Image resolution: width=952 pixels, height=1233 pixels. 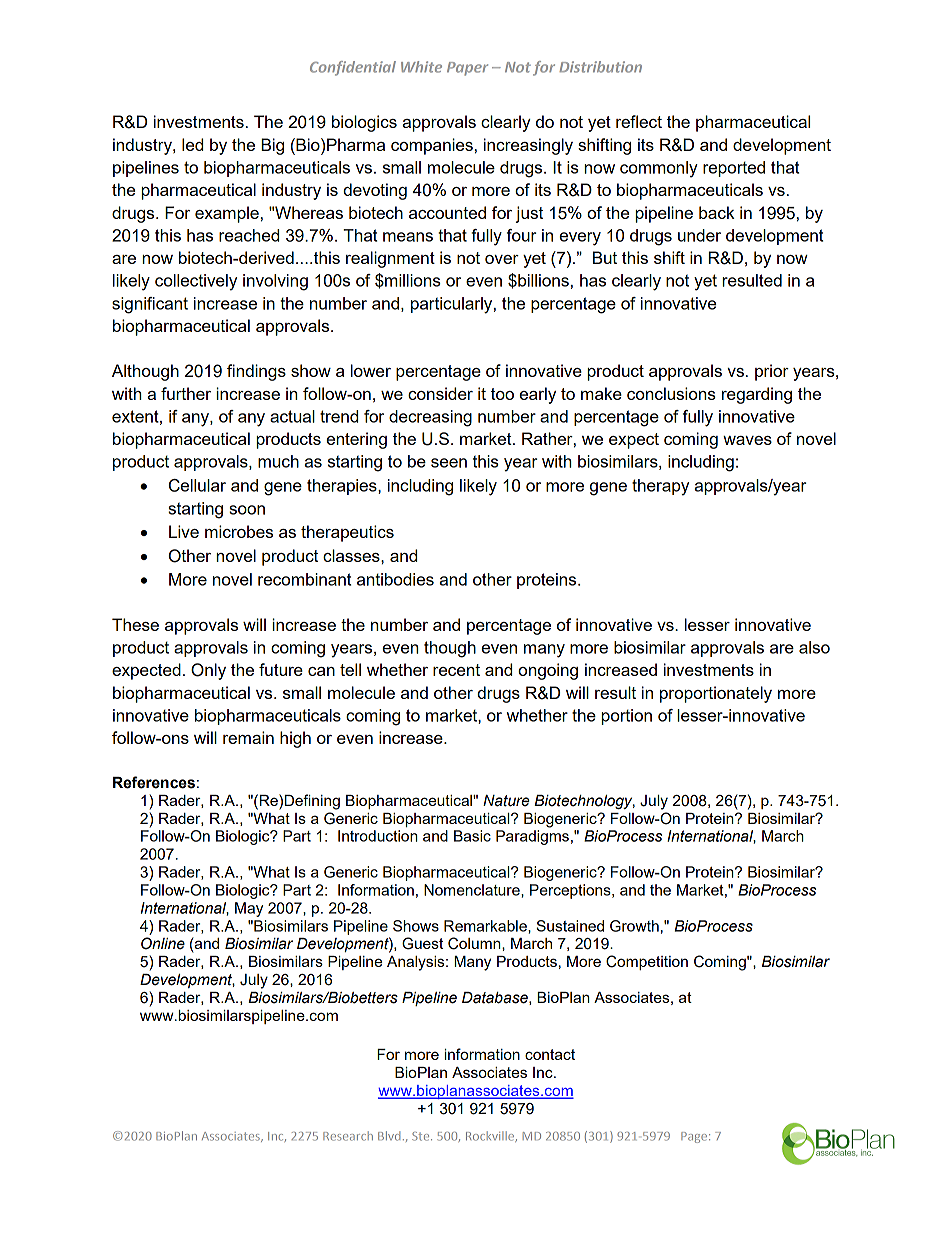 What do you see at coordinates (192, 144) in the document?
I see `led` at bounding box center [192, 144].
